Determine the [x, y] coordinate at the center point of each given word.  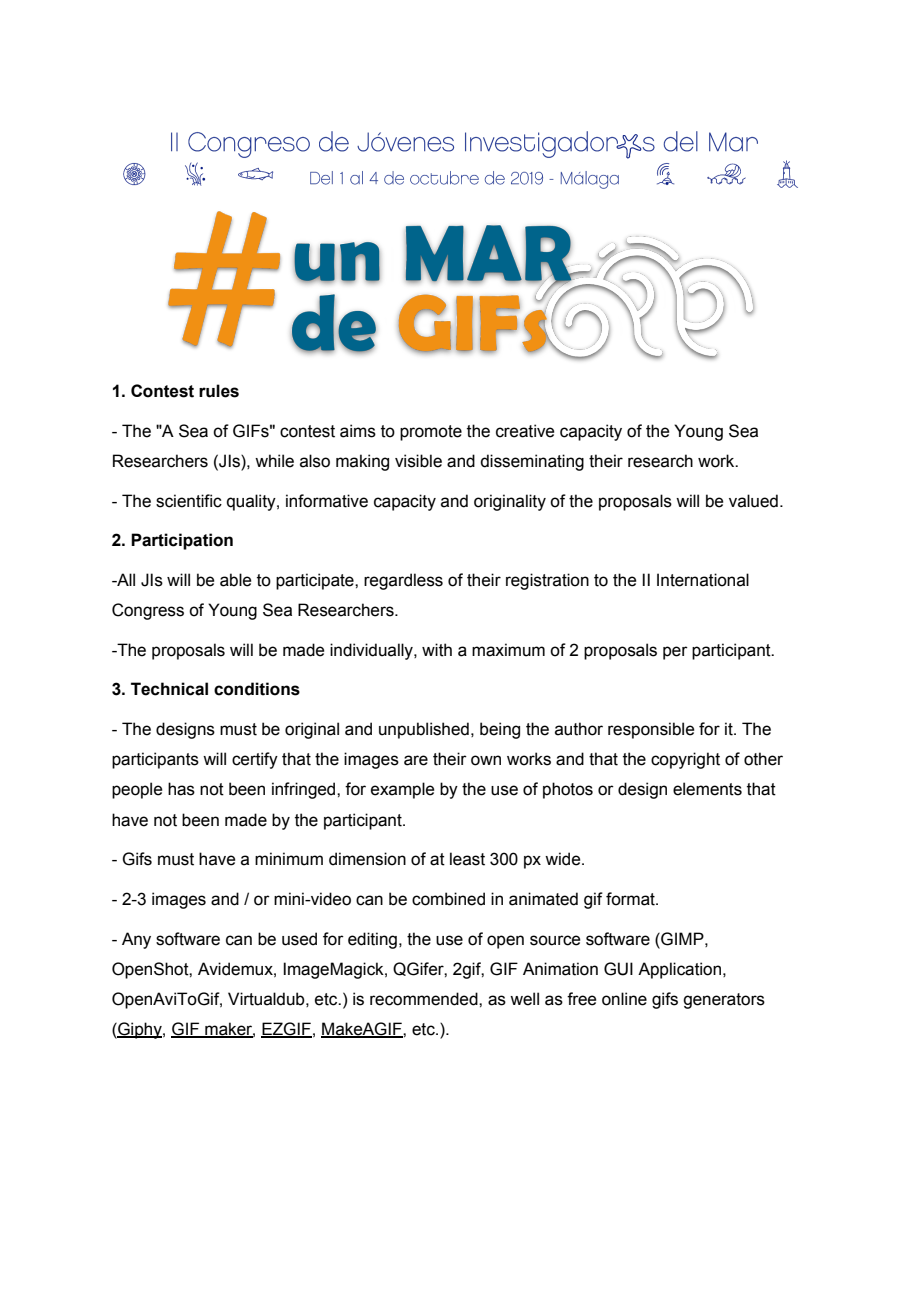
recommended [425, 999]
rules [219, 391]
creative [525, 431]
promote [431, 433]
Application [679, 970]
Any [136, 940]
